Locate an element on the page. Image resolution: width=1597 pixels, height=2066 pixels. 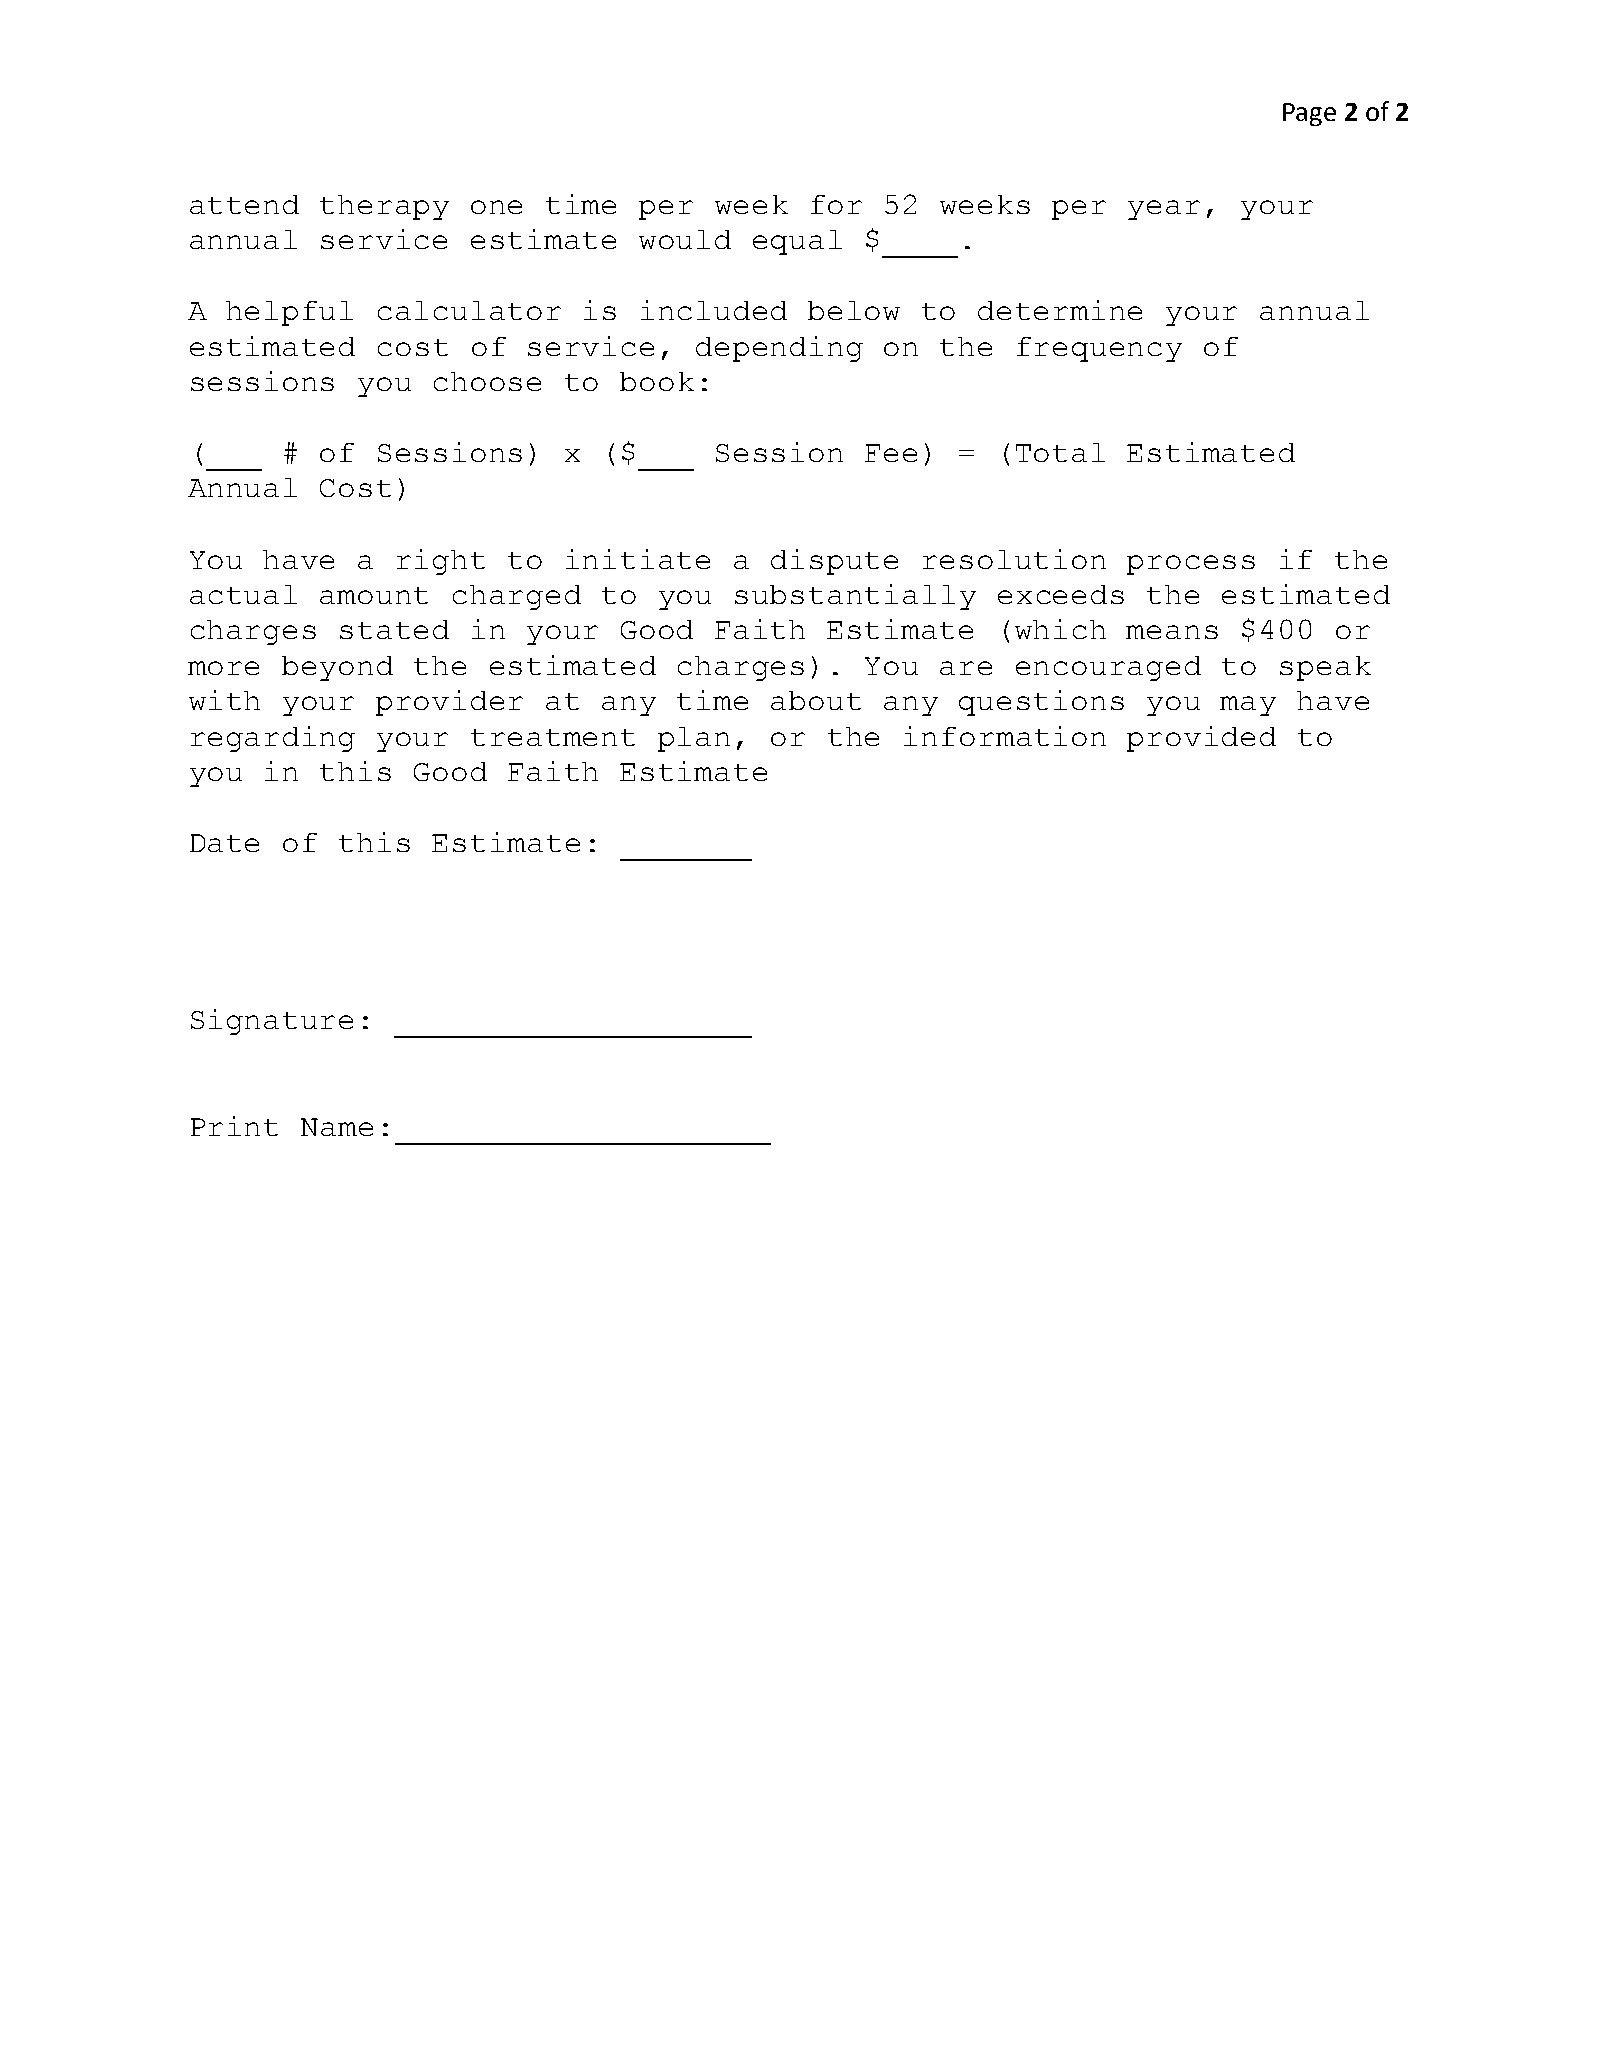
provided is located at coordinates (1201, 739).
